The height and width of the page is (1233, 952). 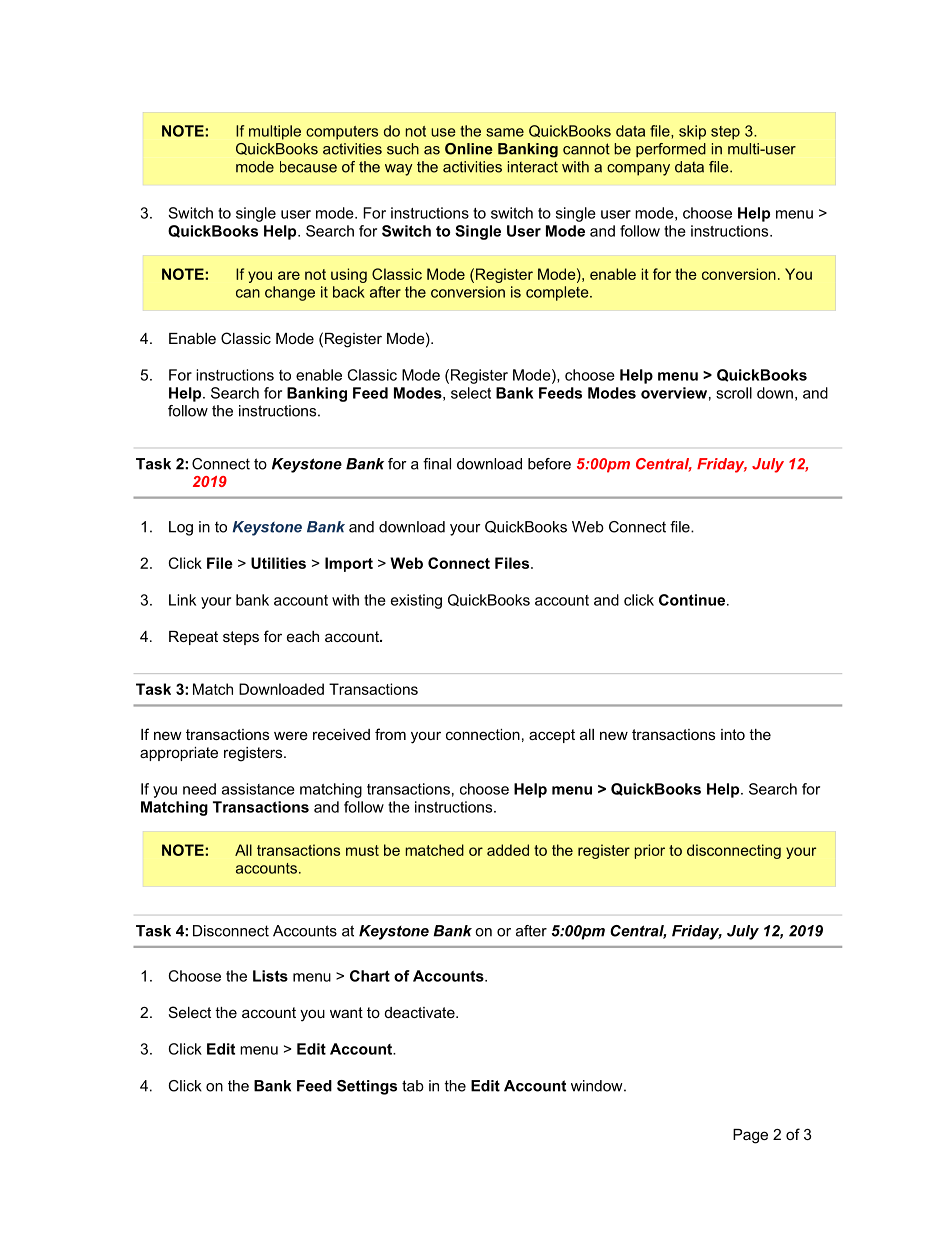 I want to click on Settings, so click(x=367, y=1087).
